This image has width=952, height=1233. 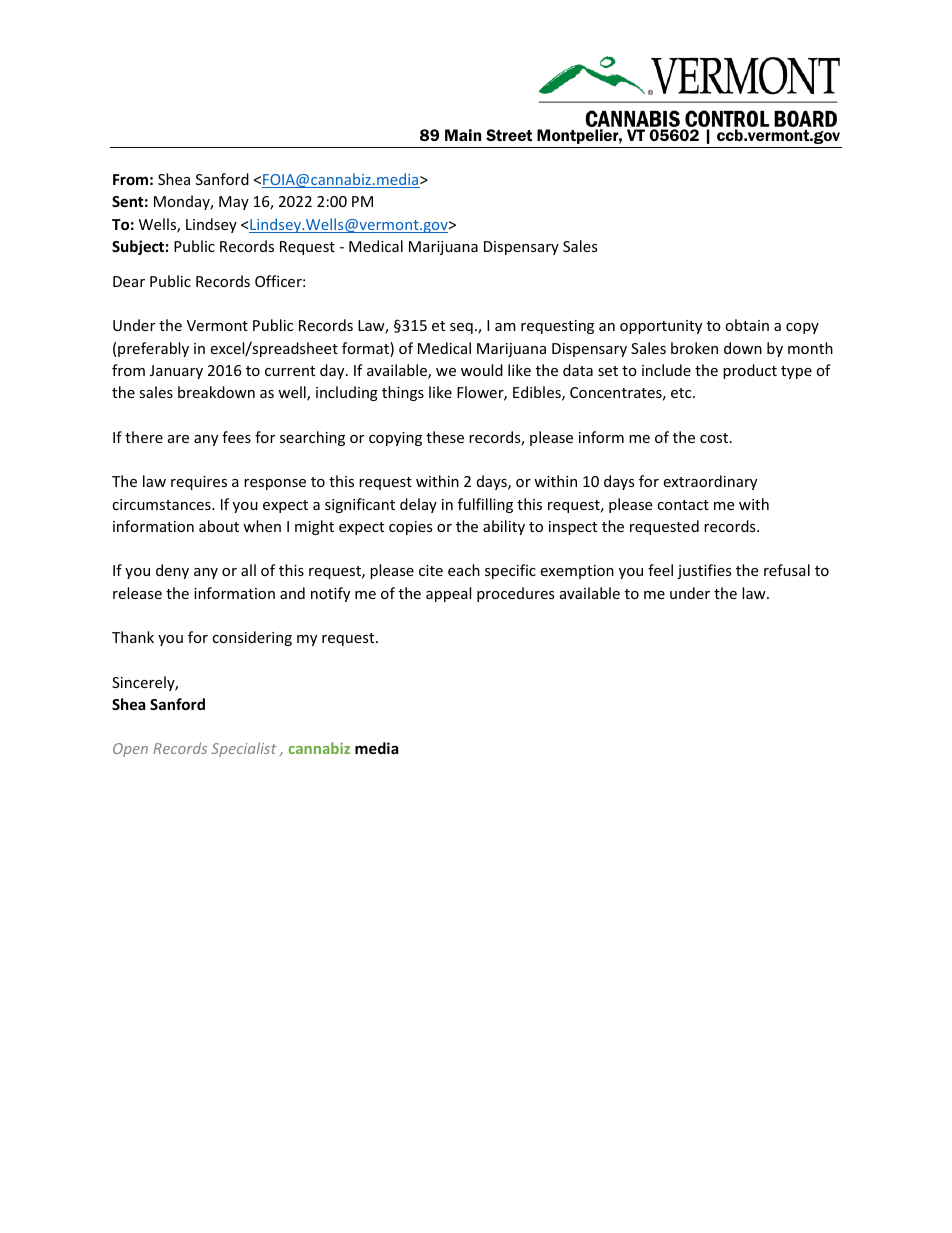 What do you see at coordinates (509, 135) in the image?
I see `Street` at bounding box center [509, 135].
